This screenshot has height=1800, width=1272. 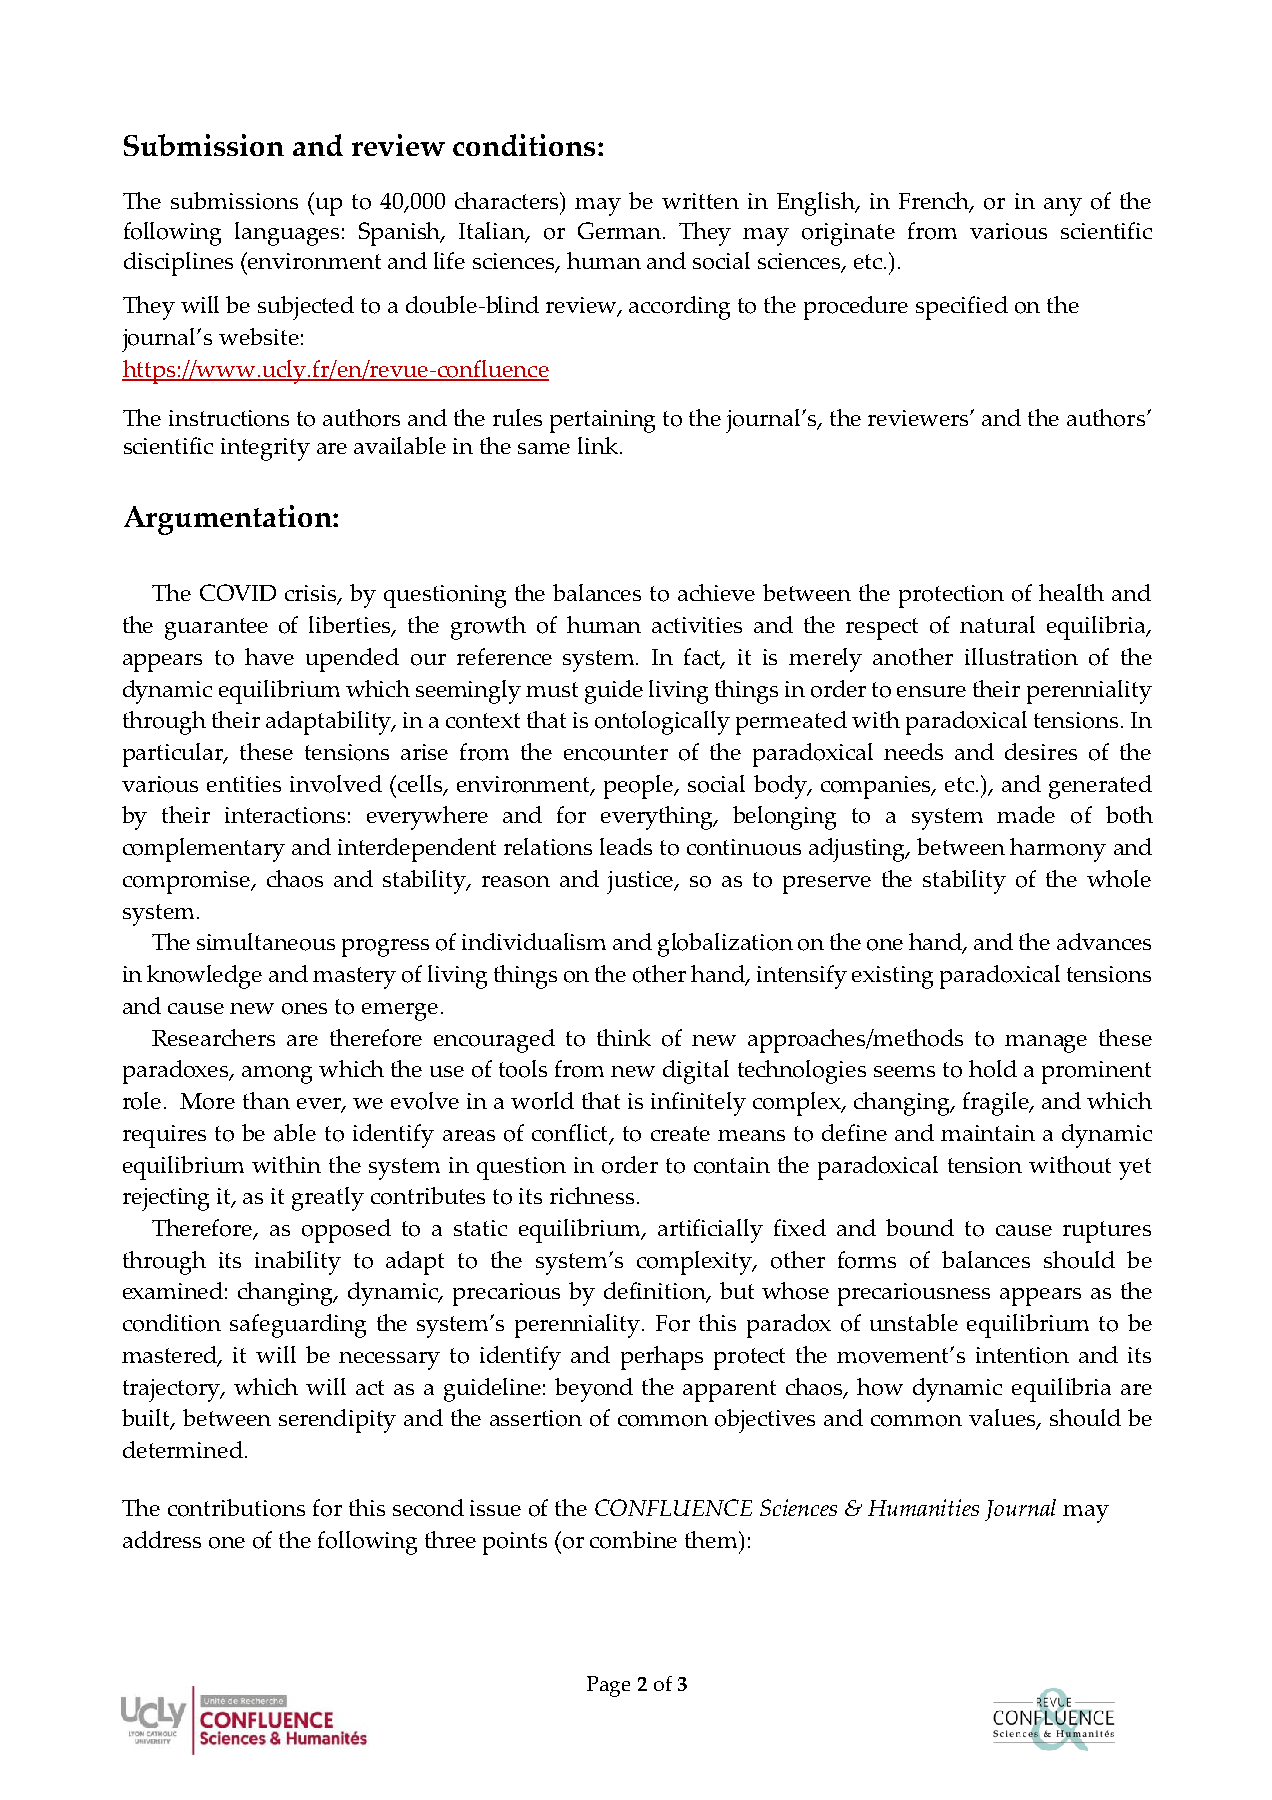 I want to click on address, so click(x=162, y=1539).
